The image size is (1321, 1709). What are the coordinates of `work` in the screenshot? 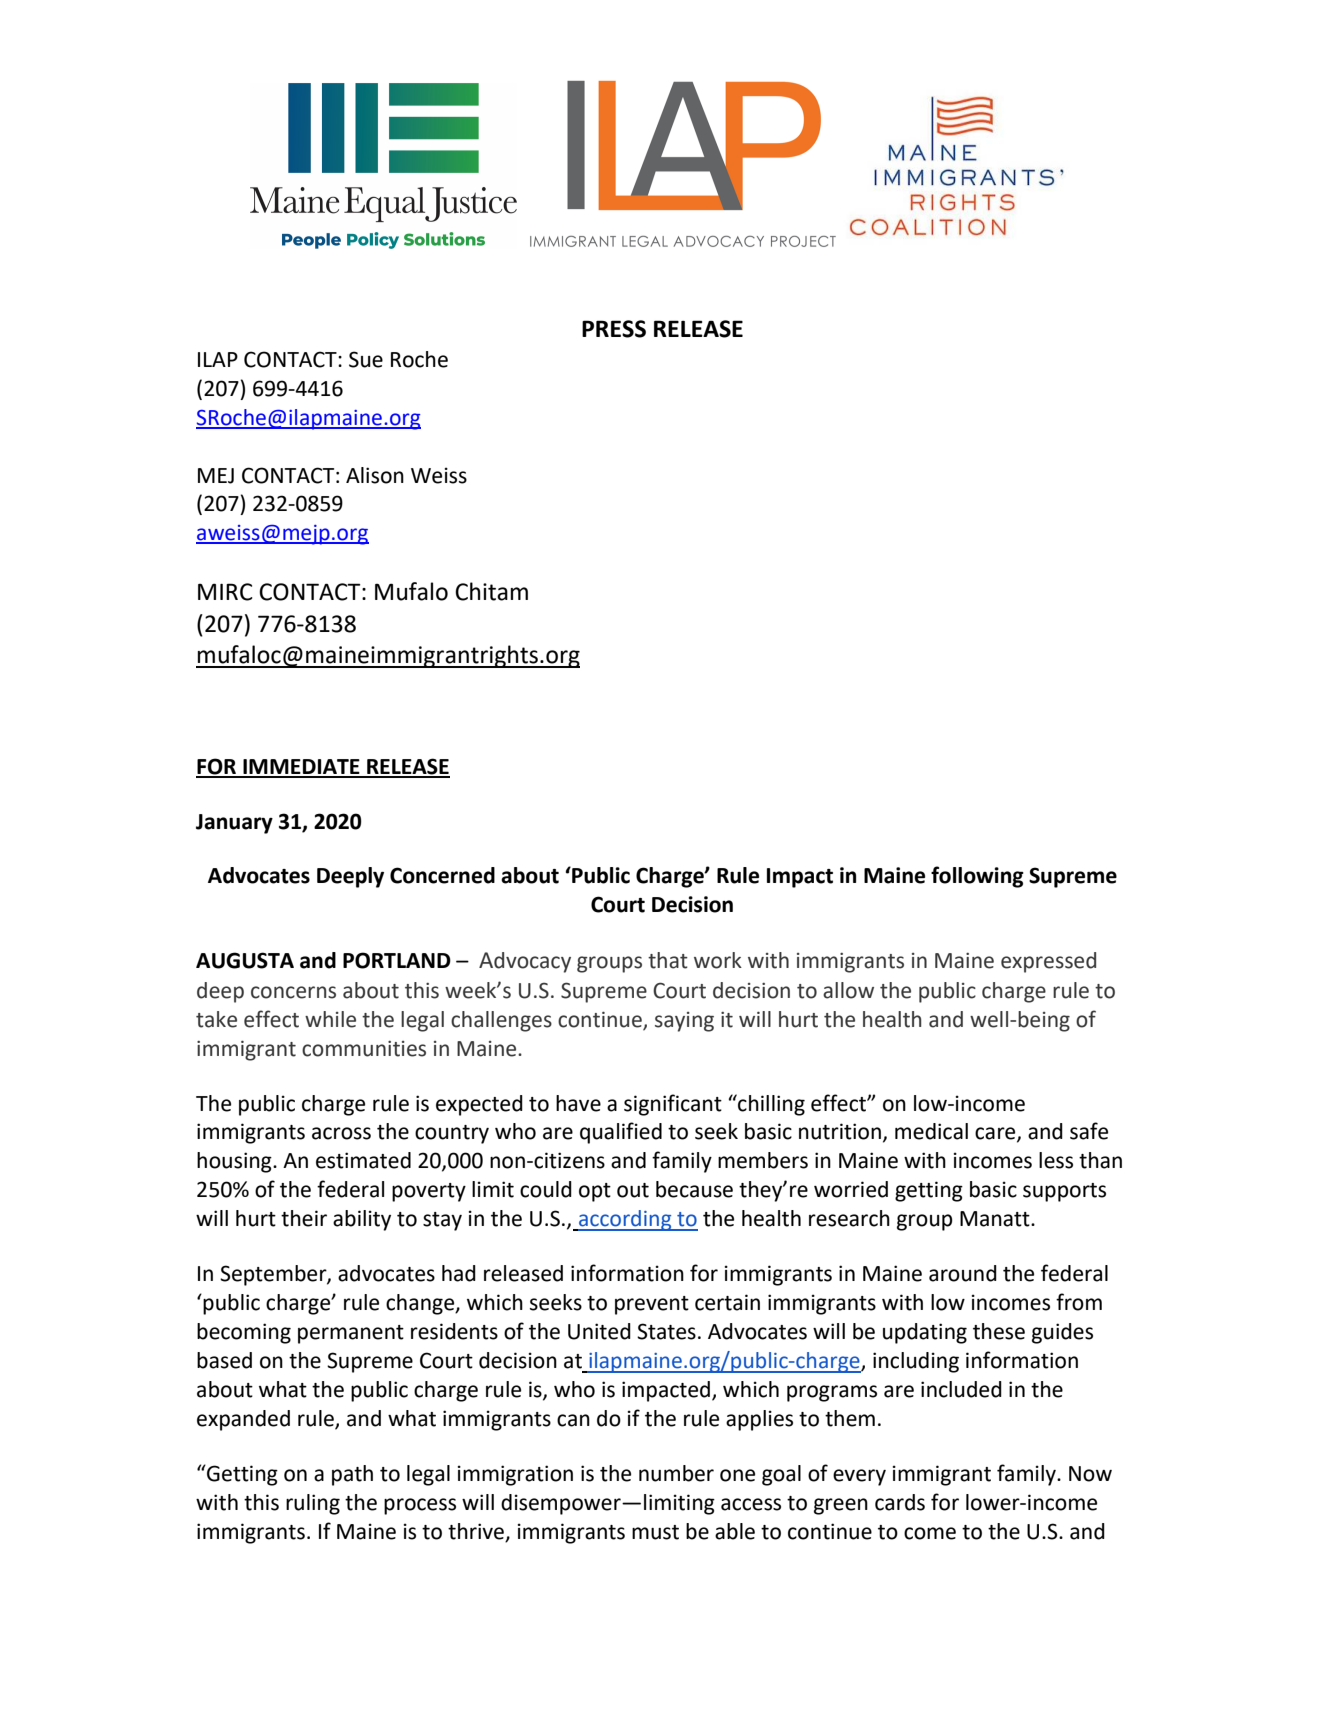 It's located at (718, 960).
